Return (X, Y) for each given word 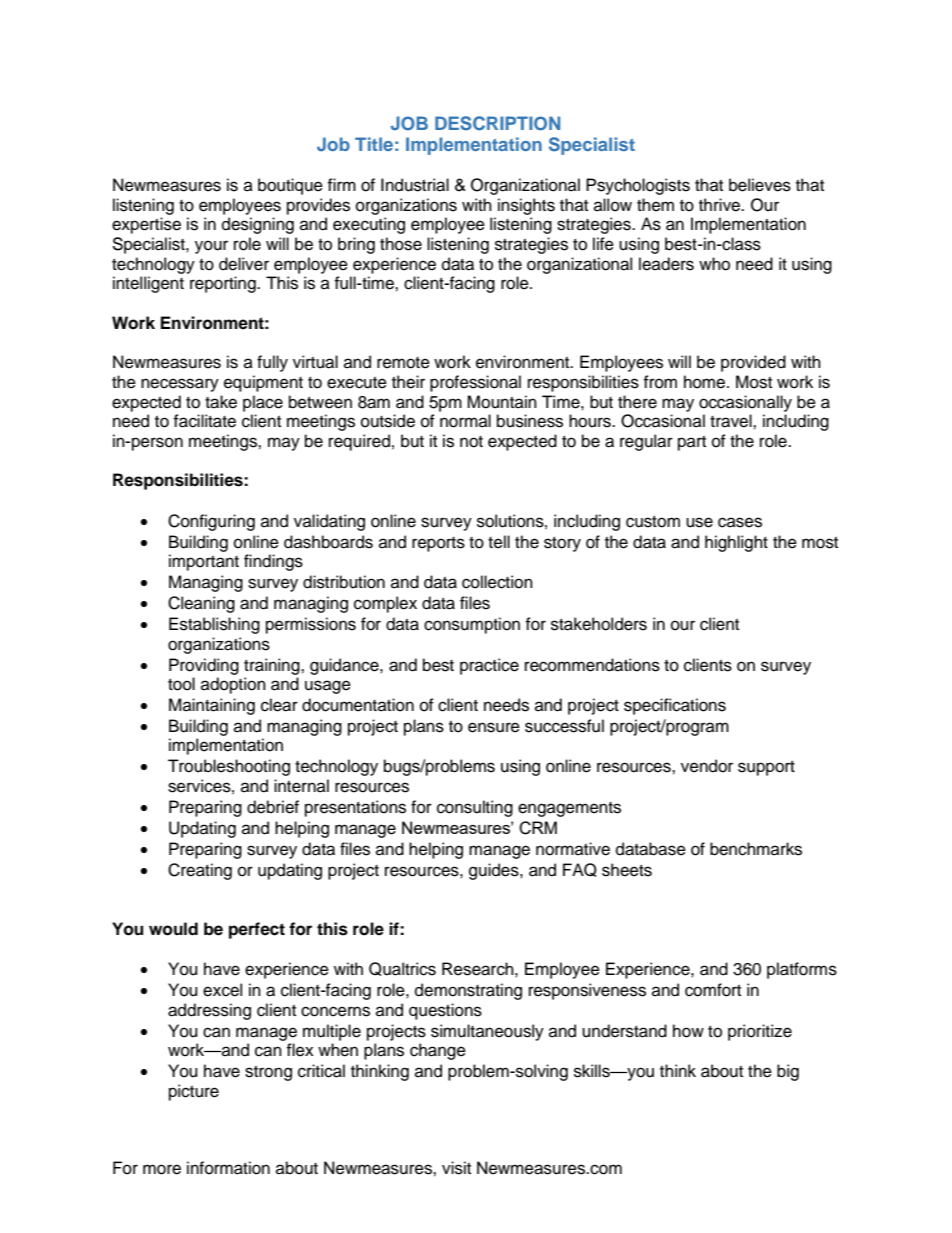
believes (760, 185)
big (788, 1072)
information (228, 1168)
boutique (290, 186)
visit (456, 1168)
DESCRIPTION (497, 123)
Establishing (214, 625)
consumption (472, 625)
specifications (675, 706)
